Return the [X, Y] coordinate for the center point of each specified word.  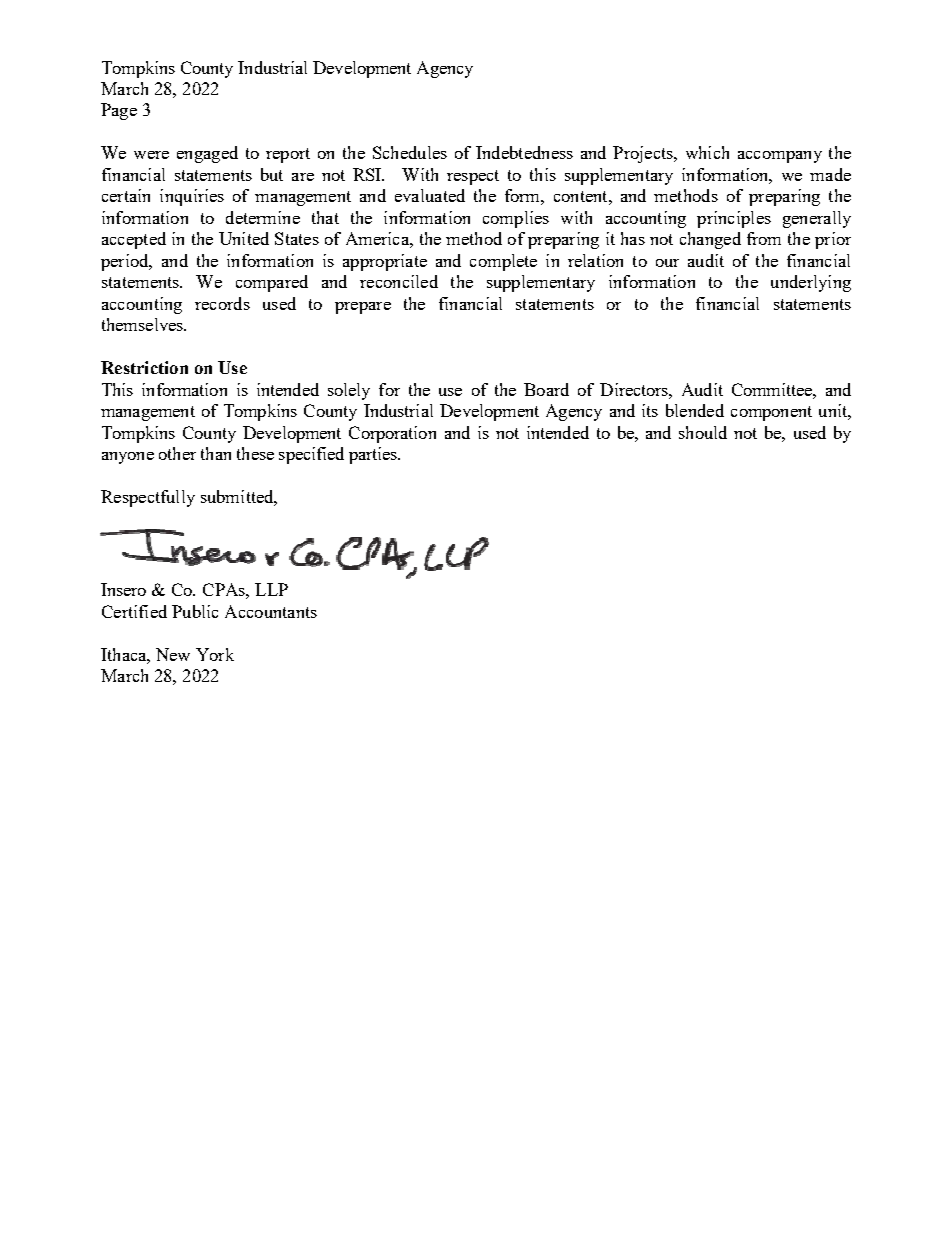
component [771, 413]
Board [546, 389]
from [764, 238]
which [707, 152]
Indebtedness [524, 152]
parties [374, 455]
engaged [207, 154]
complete [503, 262]
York [215, 654]
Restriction [144, 367]
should [703, 432]
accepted [134, 240]
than [216, 453]
